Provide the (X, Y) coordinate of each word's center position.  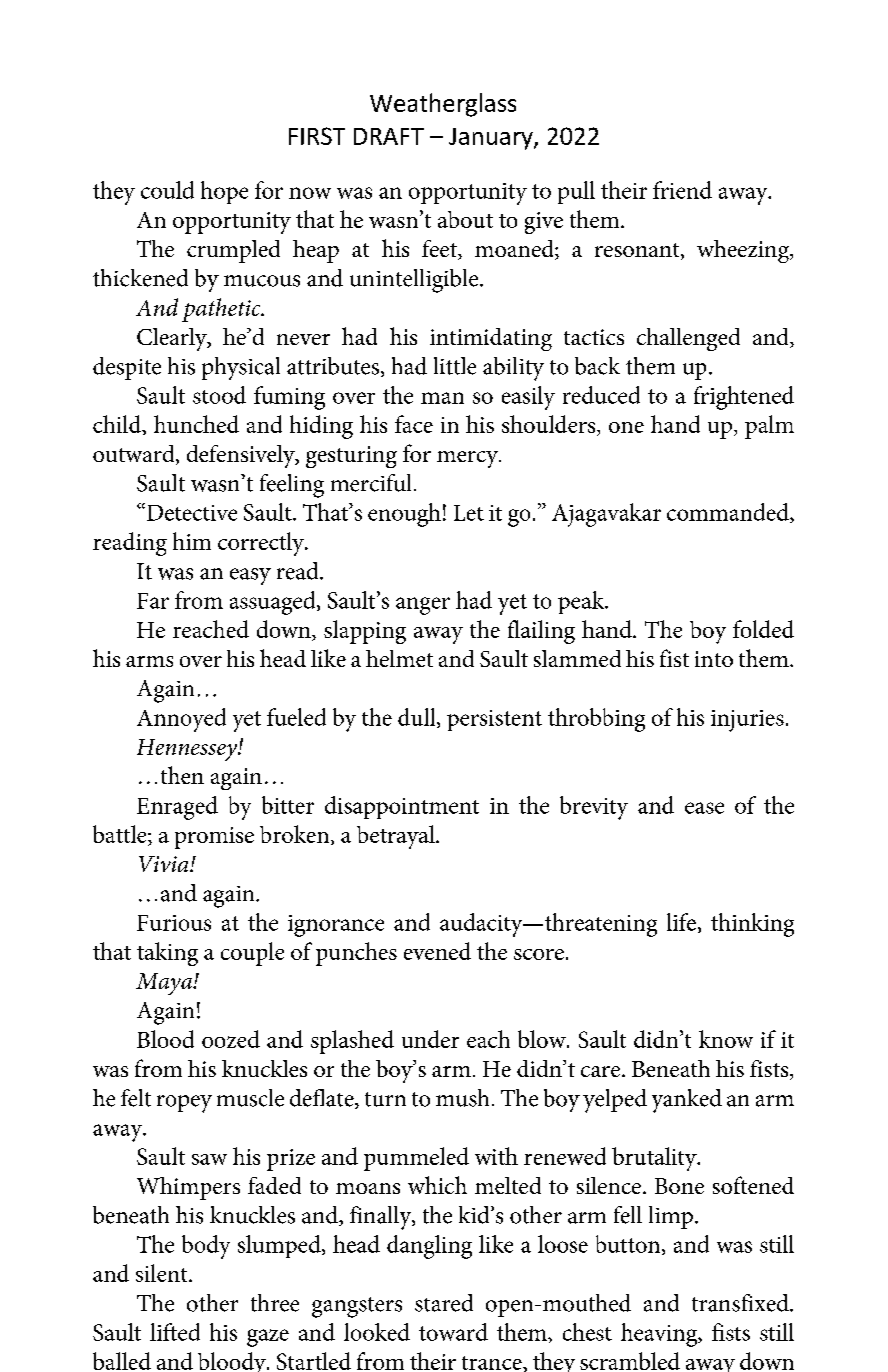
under (430, 1039)
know (726, 1039)
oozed (231, 1039)
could (167, 190)
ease (704, 808)
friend (682, 190)
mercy (468, 459)
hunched (196, 424)
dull (418, 718)
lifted (175, 1332)
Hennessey (188, 750)
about (465, 219)
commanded (729, 513)
